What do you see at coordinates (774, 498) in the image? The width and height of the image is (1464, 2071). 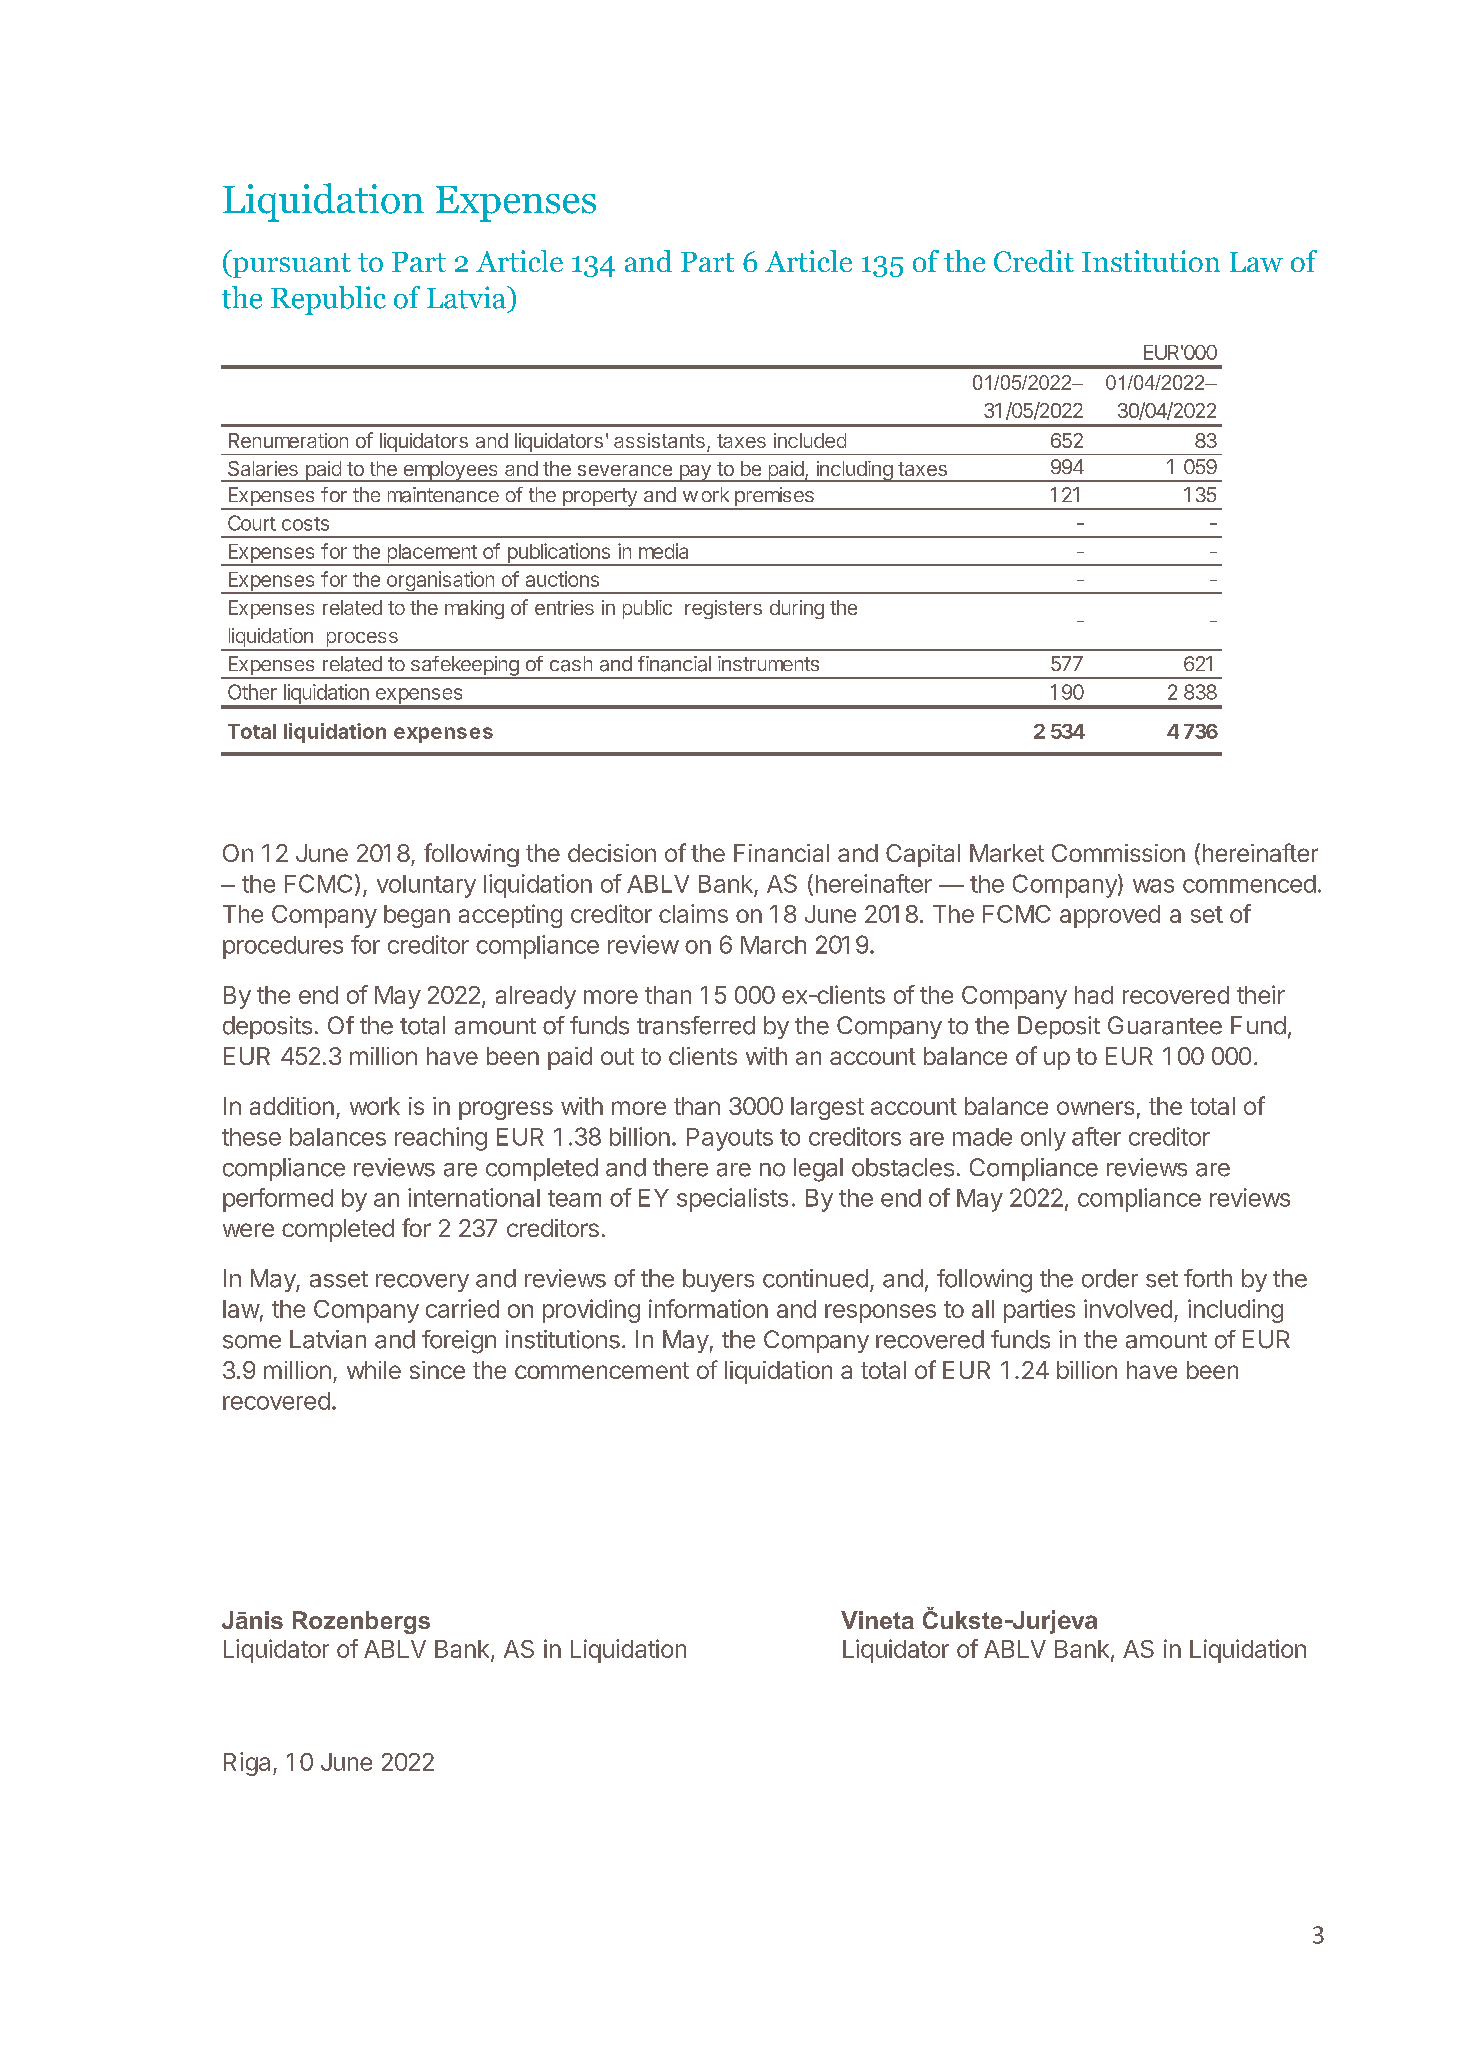 I see `premises` at bounding box center [774, 498].
